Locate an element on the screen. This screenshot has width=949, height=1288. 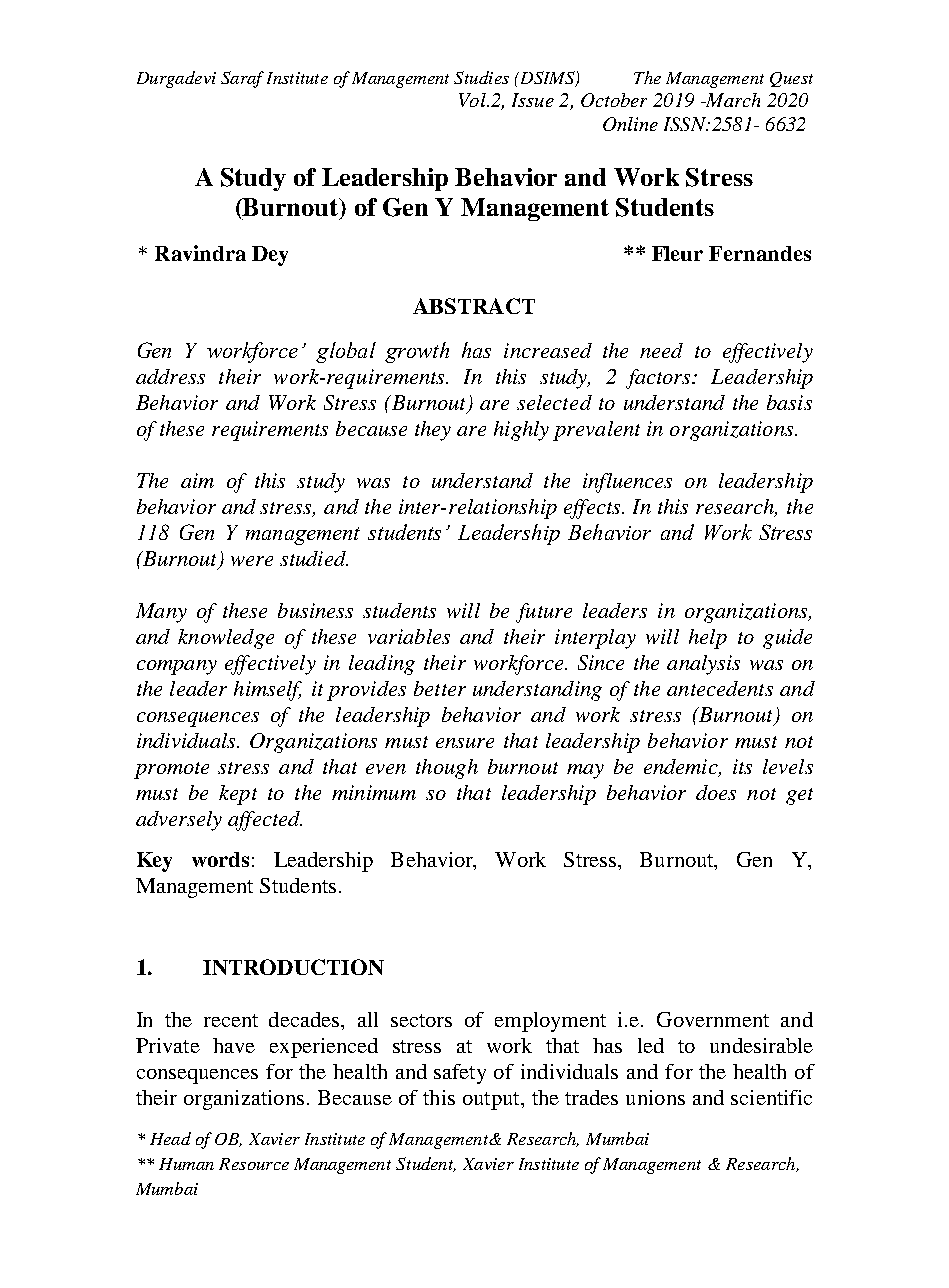
scientific is located at coordinates (771, 1097).
